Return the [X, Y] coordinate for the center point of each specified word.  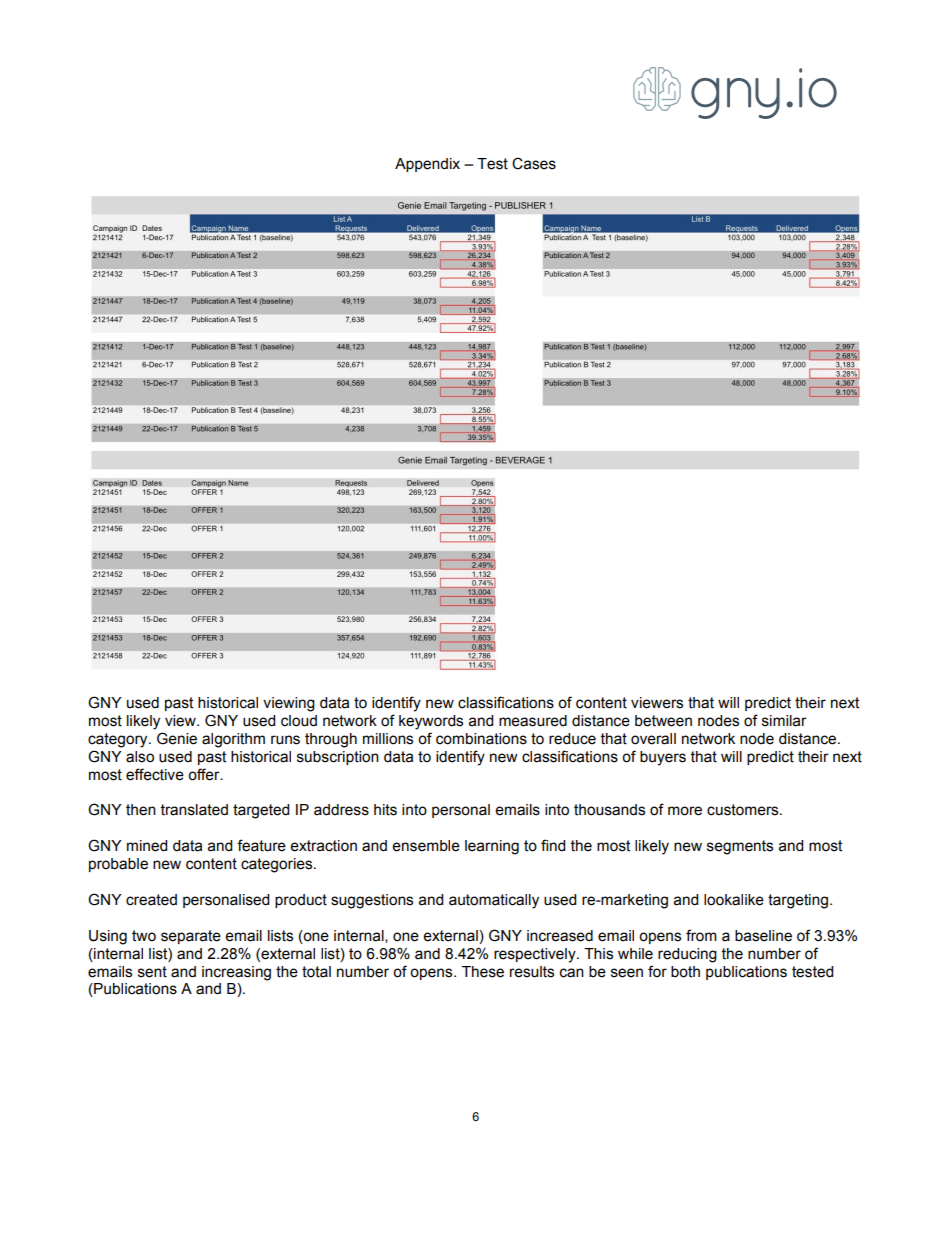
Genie [177, 738]
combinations [481, 739]
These [483, 972]
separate [191, 937]
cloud [299, 721]
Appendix [427, 165]
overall [653, 739]
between [663, 721]
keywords [431, 722]
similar [784, 721]
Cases [534, 163]
